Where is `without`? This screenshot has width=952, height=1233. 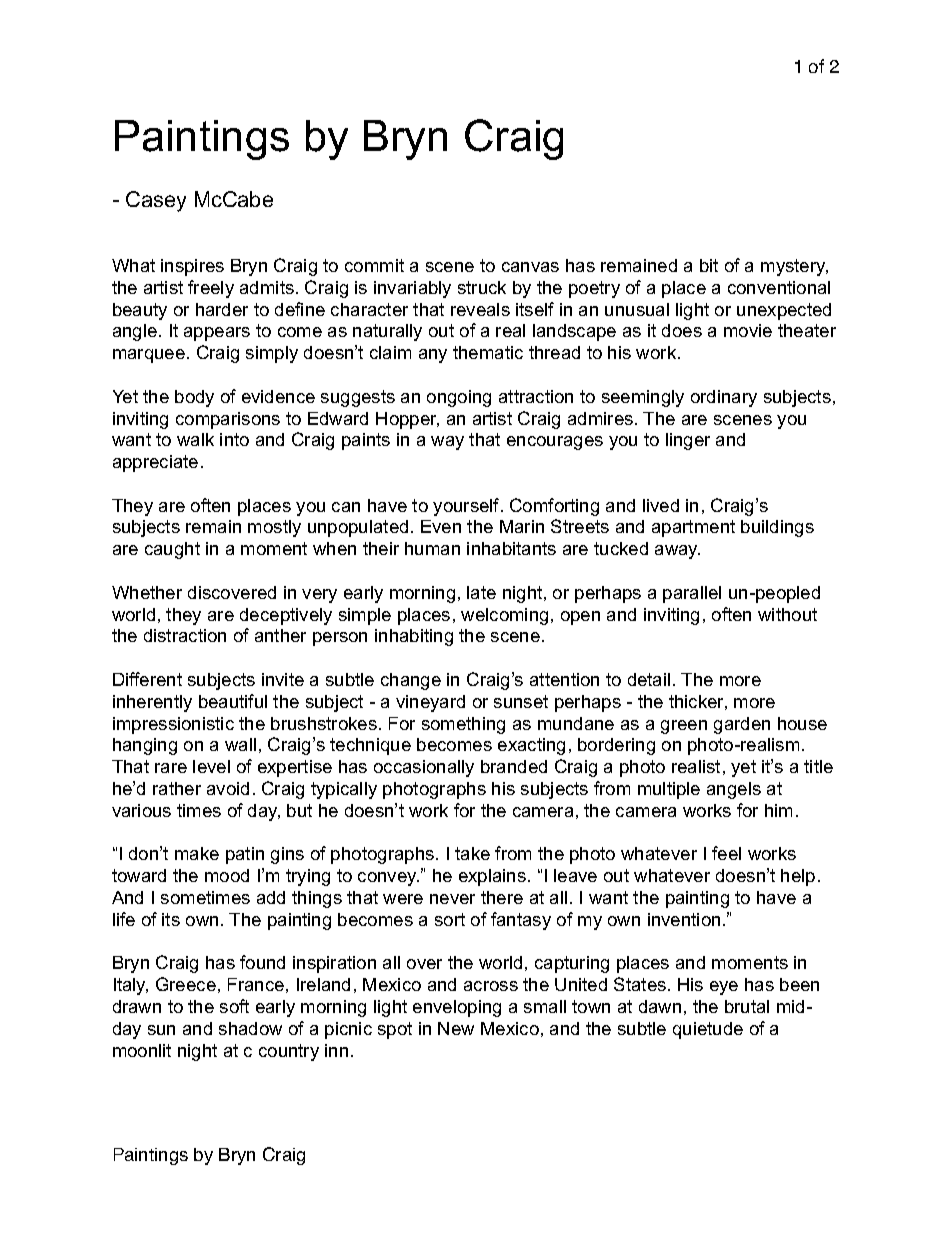 without is located at coordinates (787, 614).
